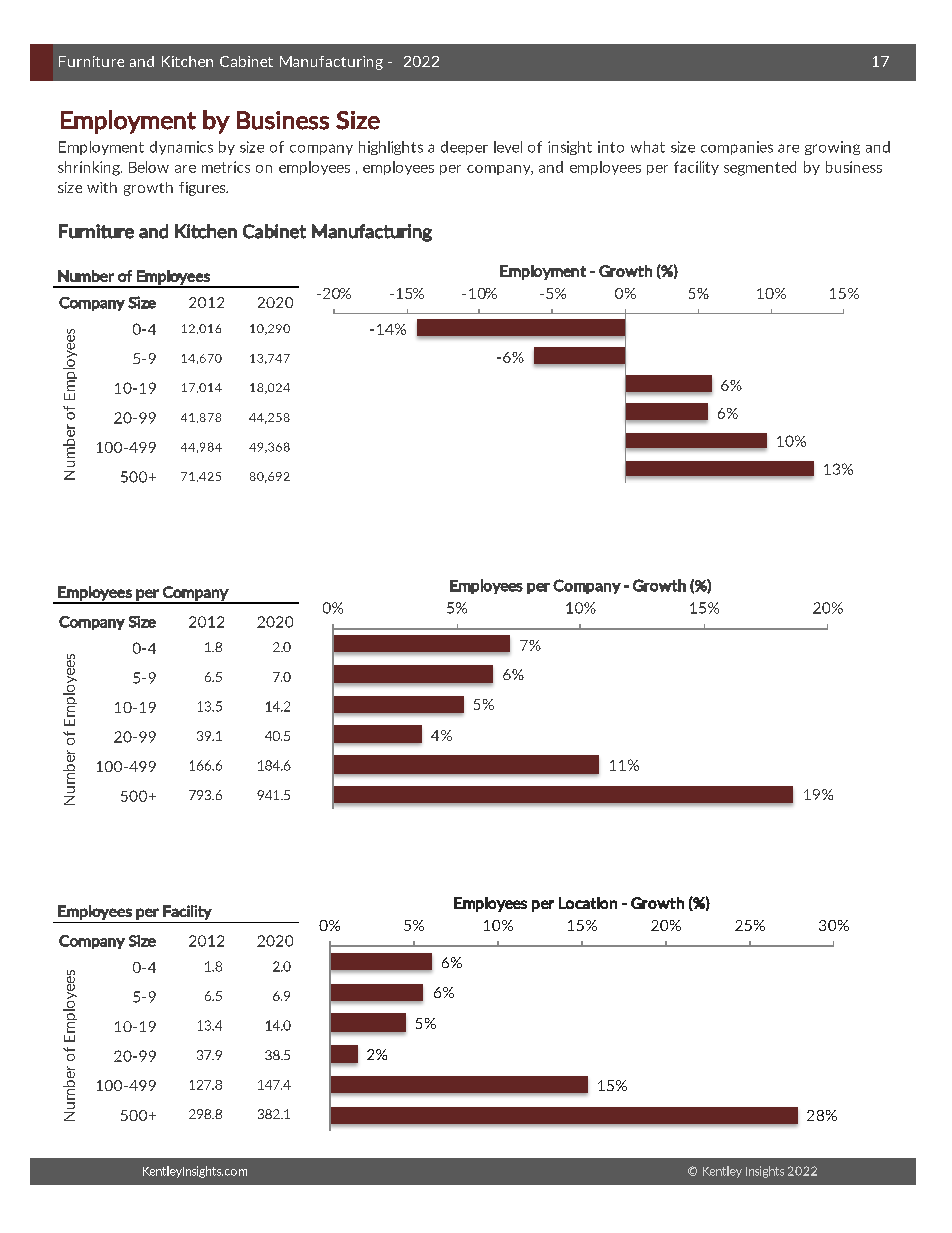  Describe the element at coordinates (760, 168) in the screenshot. I see `segmented` at that location.
